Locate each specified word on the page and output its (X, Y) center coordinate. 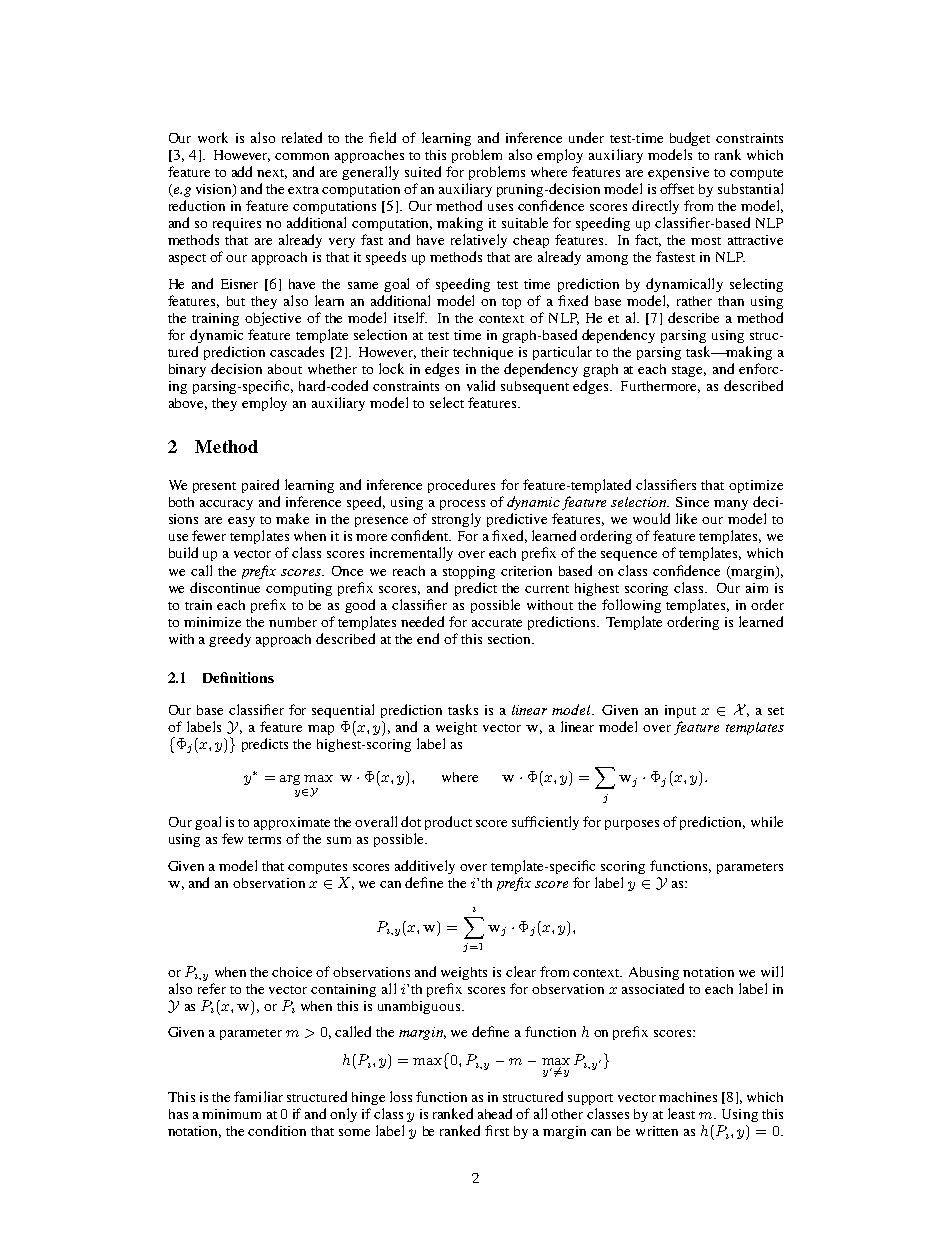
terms (264, 840)
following (631, 606)
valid (481, 385)
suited (423, 171)
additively (425, 867)
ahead (495, 1113)
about (285, 369)
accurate (497, 623)
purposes (632, 825)
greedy (230, 640)
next (272, 174)
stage (689, 371)
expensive (678, 173)
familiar (258, 1096)
